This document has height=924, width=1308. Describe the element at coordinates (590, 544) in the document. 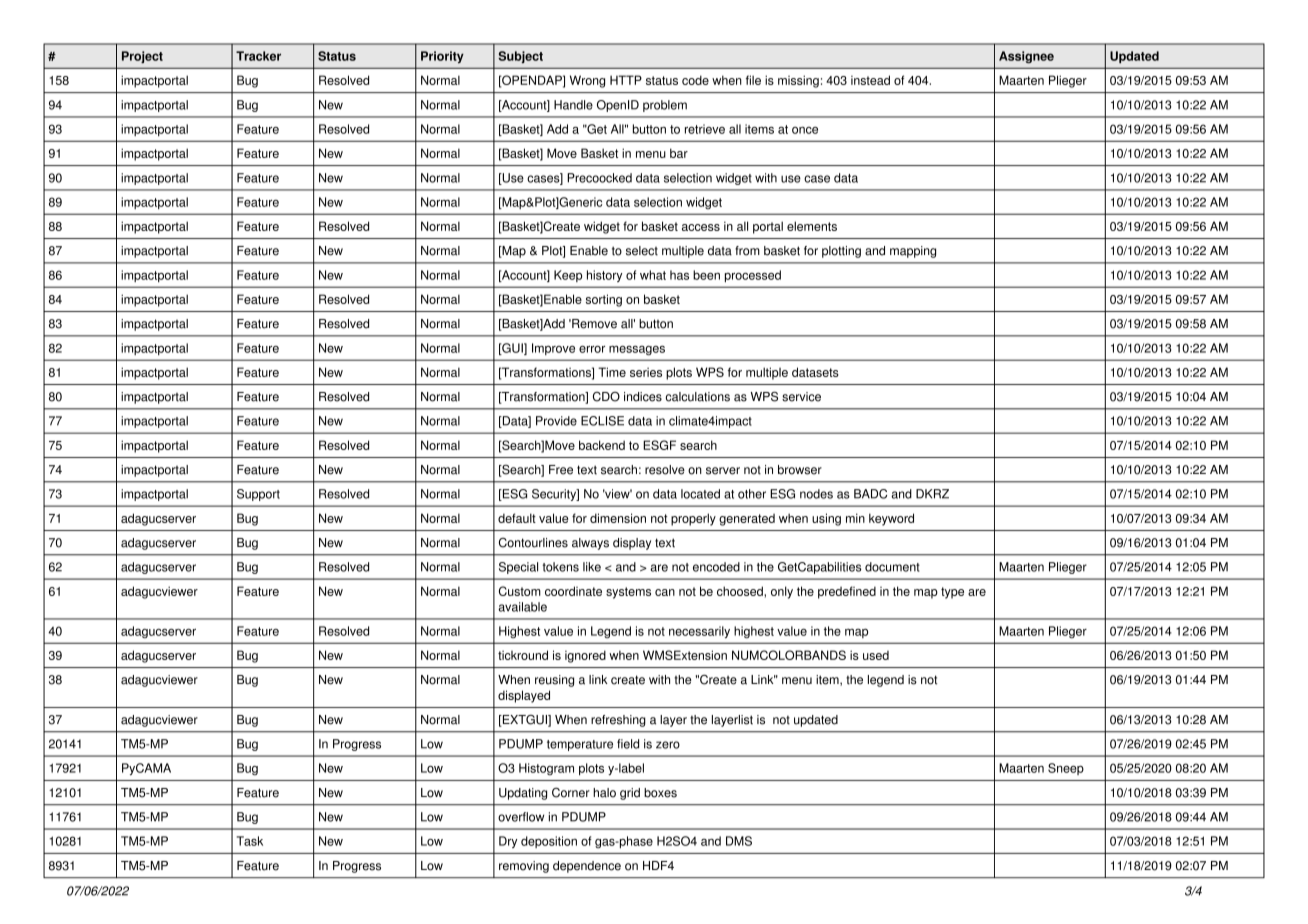

I see `always` at that location.
